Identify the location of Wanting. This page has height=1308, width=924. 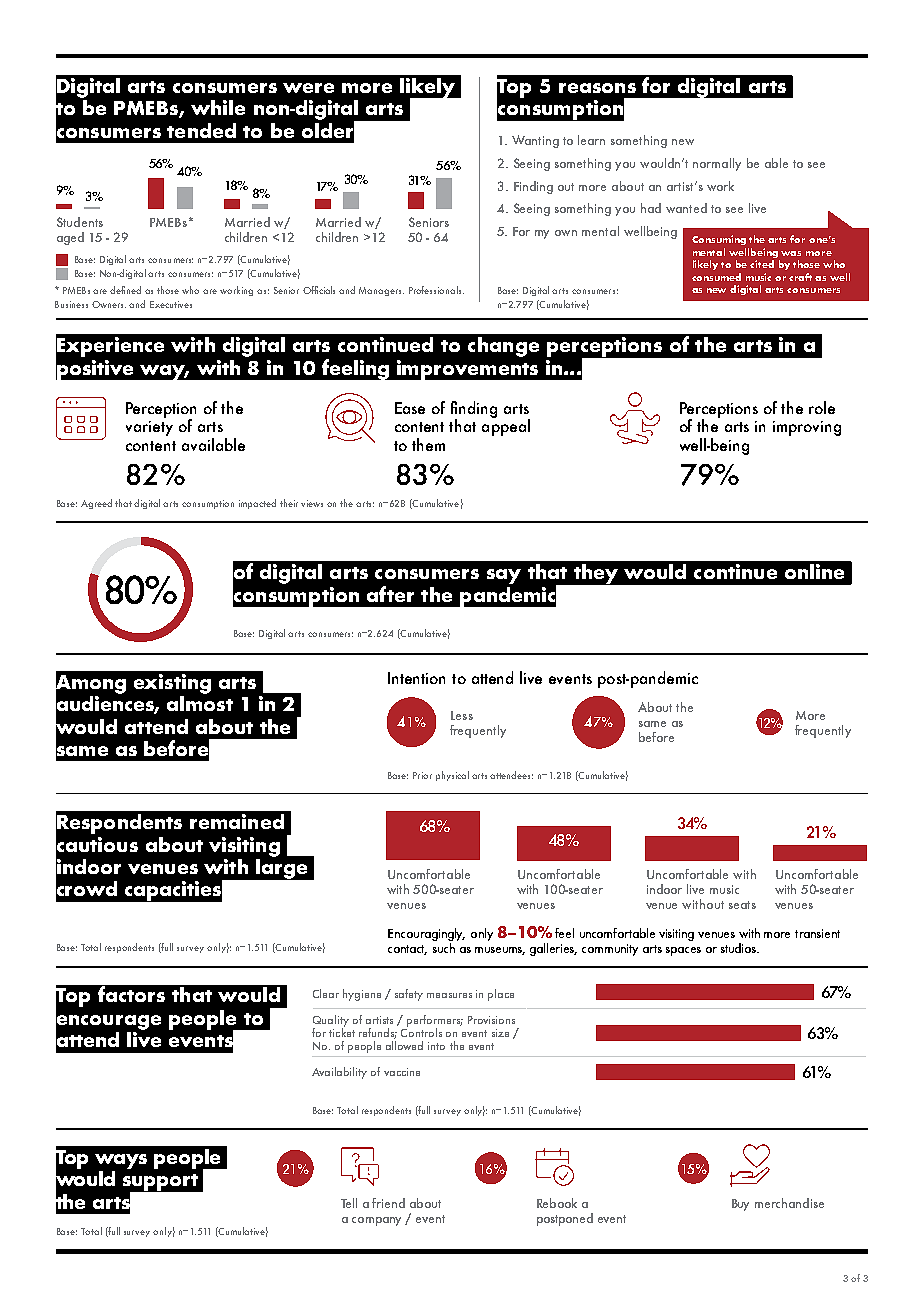
(535, 141).
